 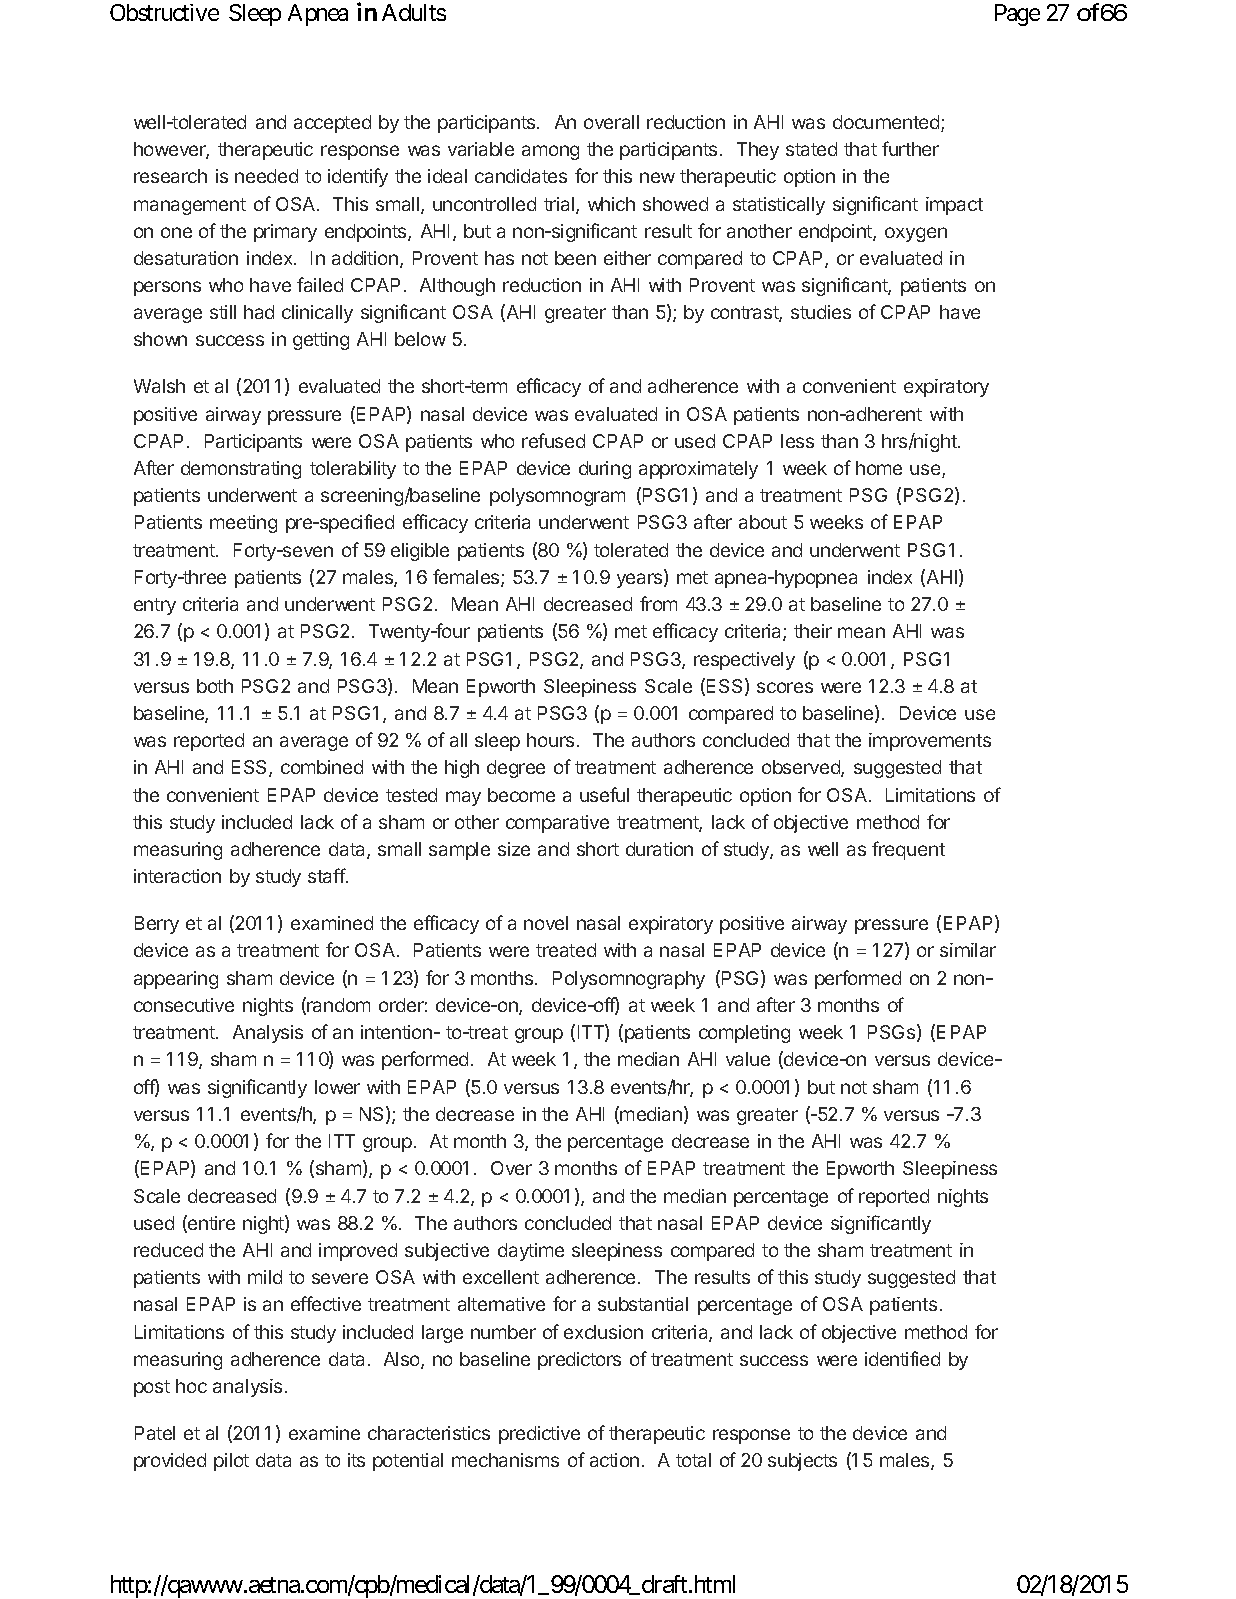 What do you see at coordinates (887, 123) in the screenshot?
I see `documented` at bounding box center [887, 123].
